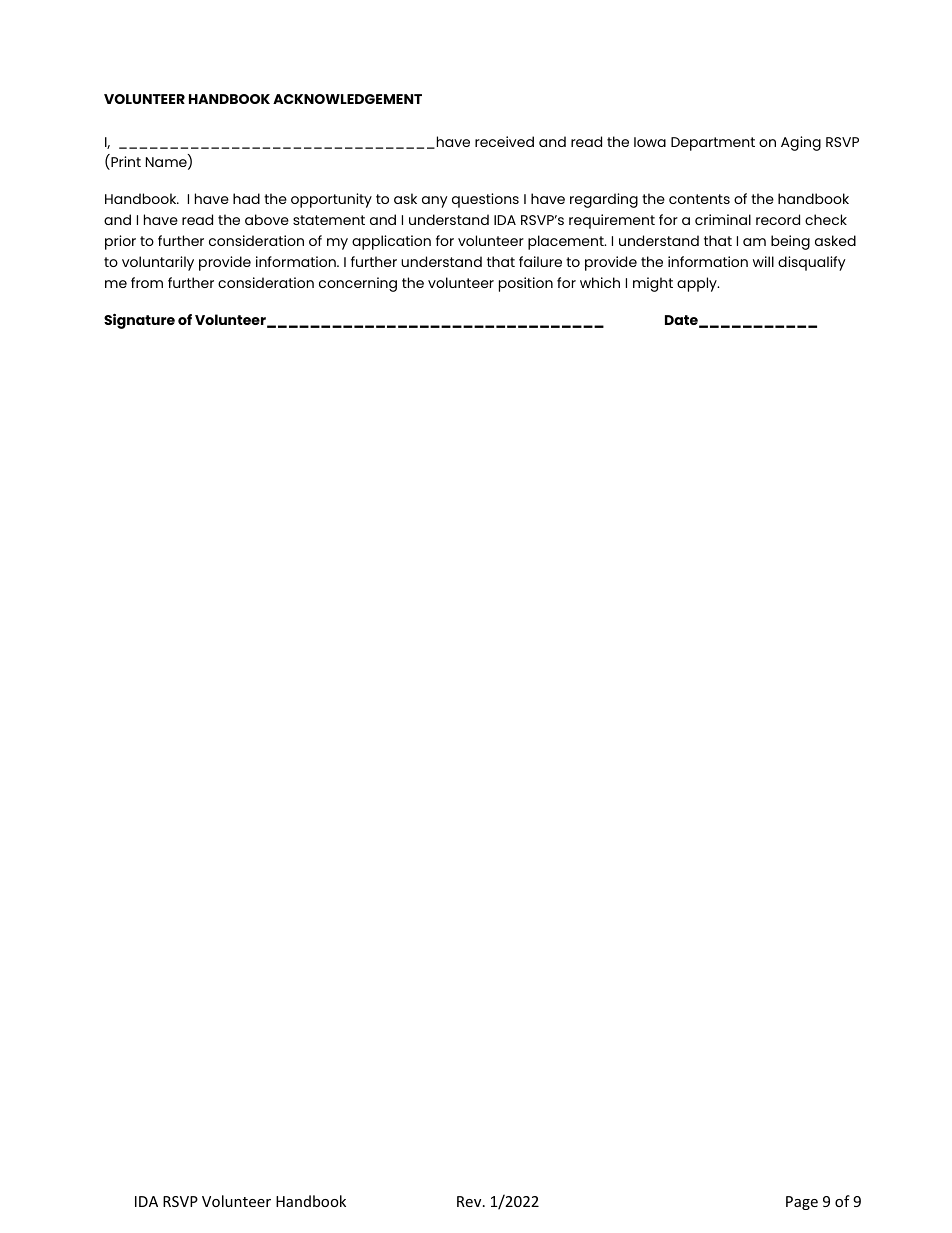  Describe the element at coordinates (802, 1203) in the screenshot. I see `Page` at that location.
